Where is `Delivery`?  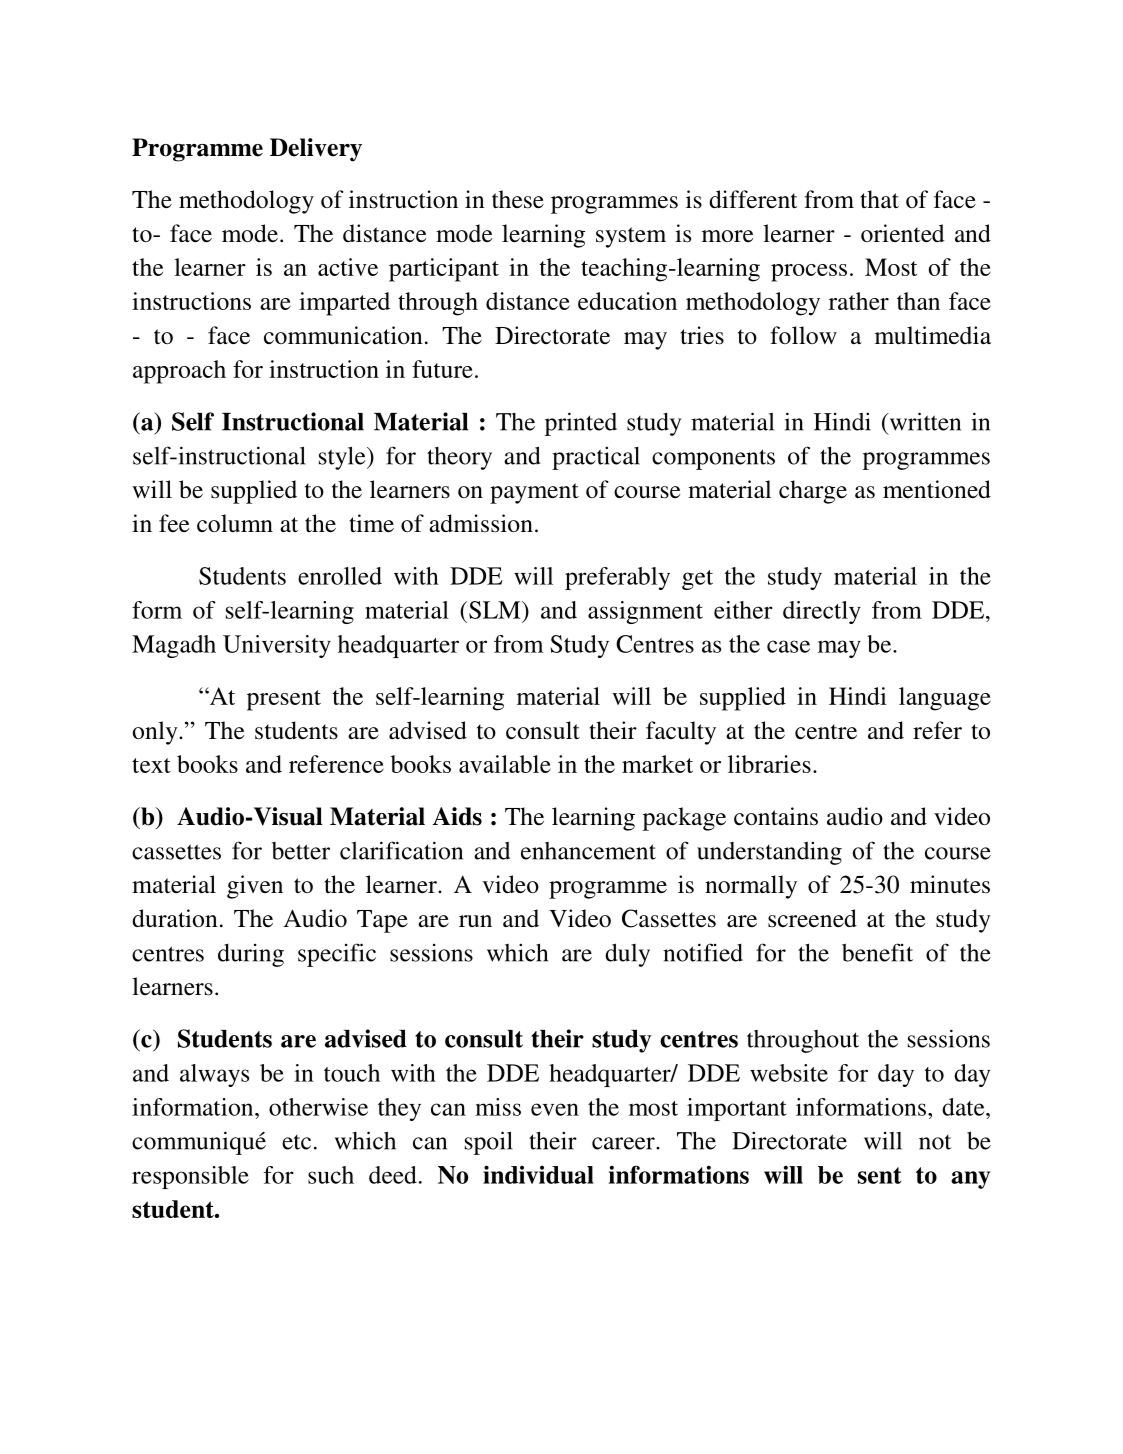 Delivery is located at coordinates (316, 150).
